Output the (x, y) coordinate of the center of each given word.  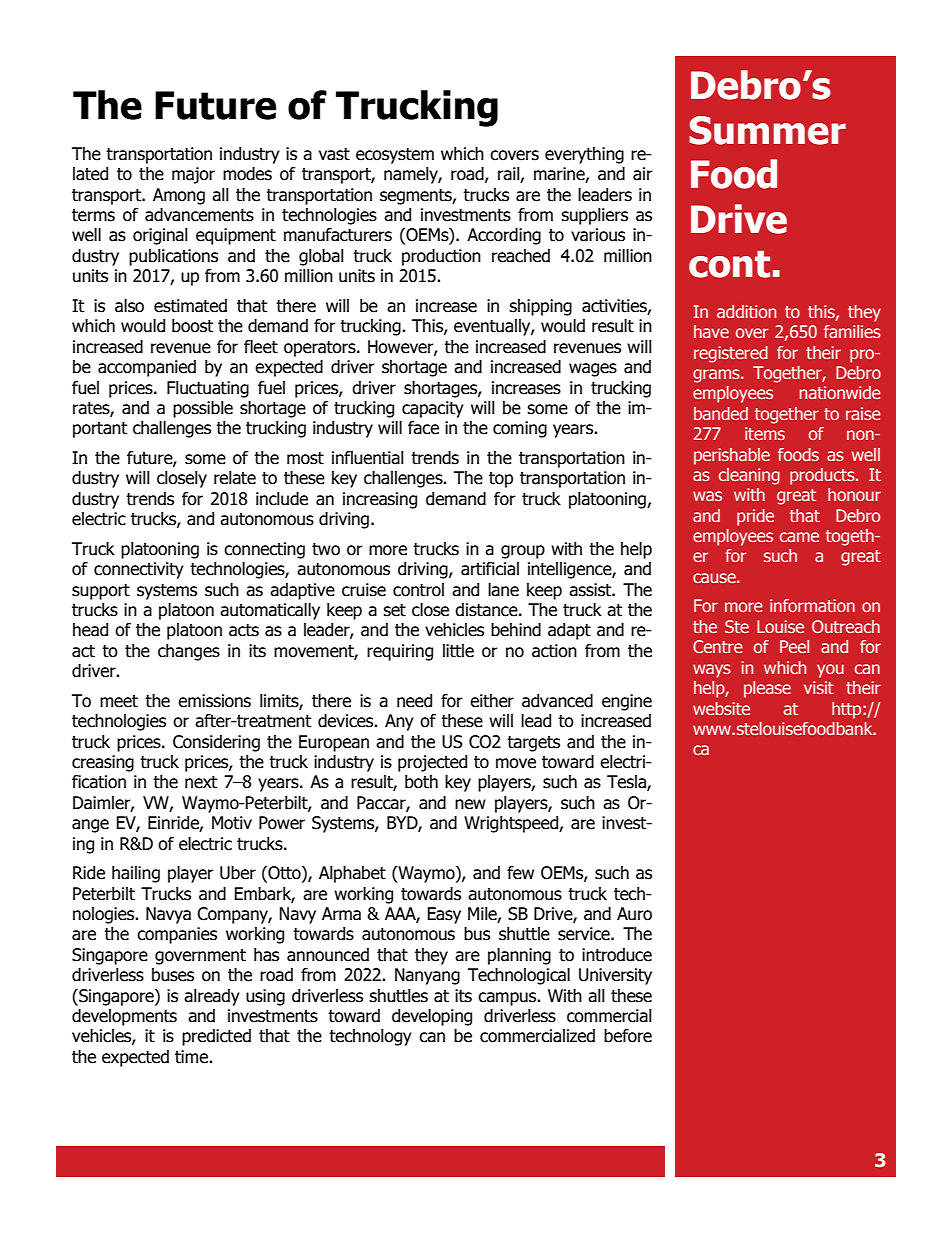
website (721, 708)
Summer (767, 130)
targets (533, 744)
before (628, 1036)
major (193, 175)
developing (432, 1017)
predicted (216, 1037)
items (765, 433)
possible (203, 409)
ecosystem (395, 156)
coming (520, 429)
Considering (216, 743)
